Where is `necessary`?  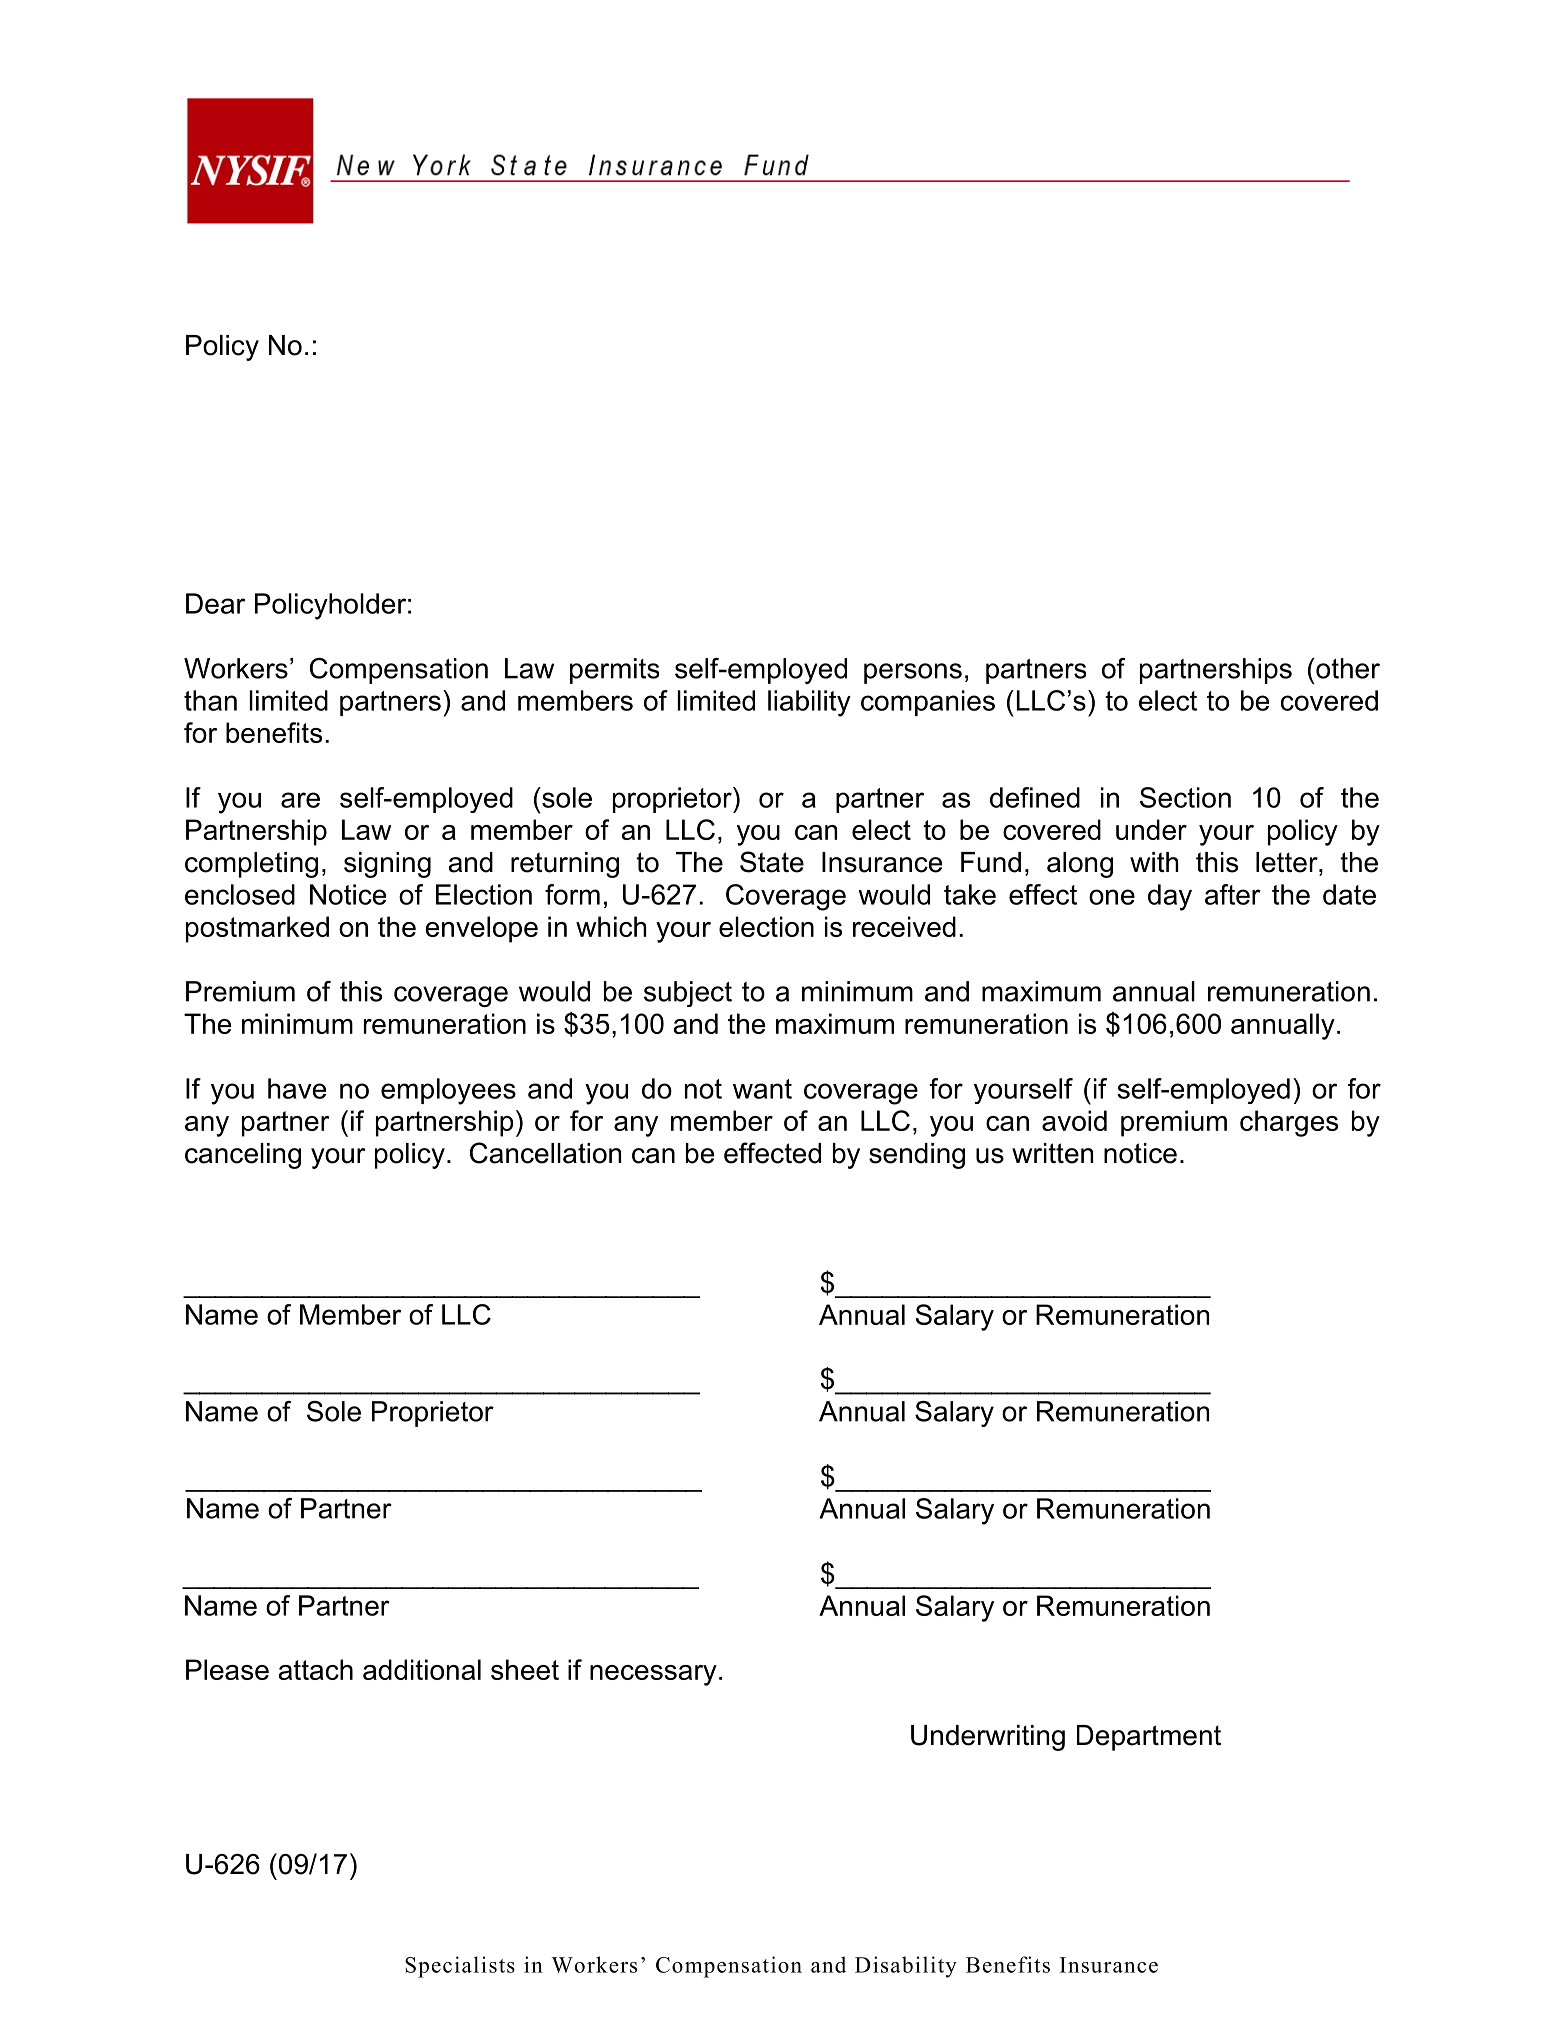
necessary is located at coordinates (653, 1675).
